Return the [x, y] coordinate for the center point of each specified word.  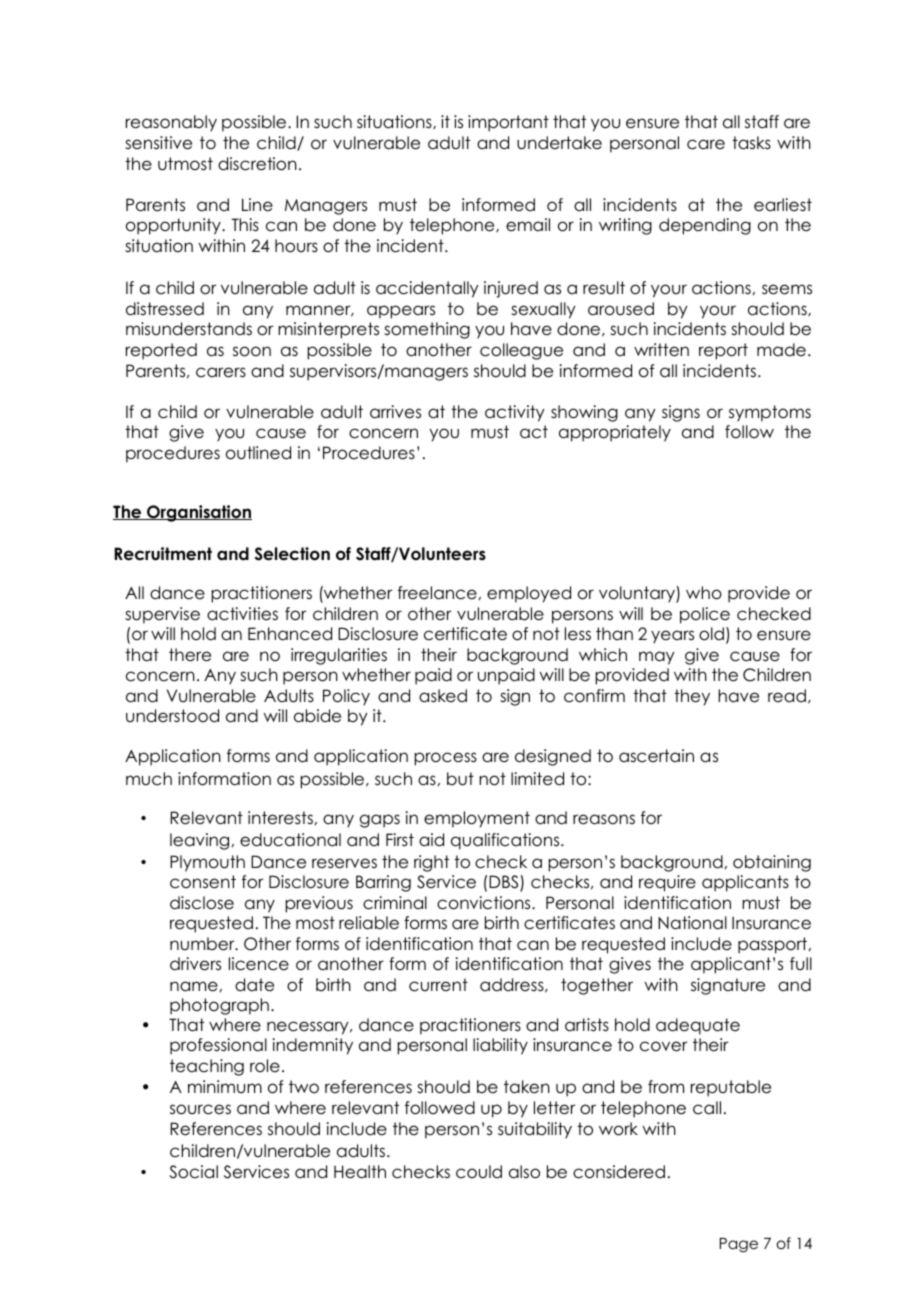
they [692, 697]
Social [193, 1172]
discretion [257, 164]
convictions [485, 903]
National [692, 923]
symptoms [770, 413]
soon [252, 351]
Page [739, 1245]
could [479, 1172]
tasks [751, 143]
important [508, 123]
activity [515, 413]
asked [443, 696]
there [190, 655]
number [203, 944]
